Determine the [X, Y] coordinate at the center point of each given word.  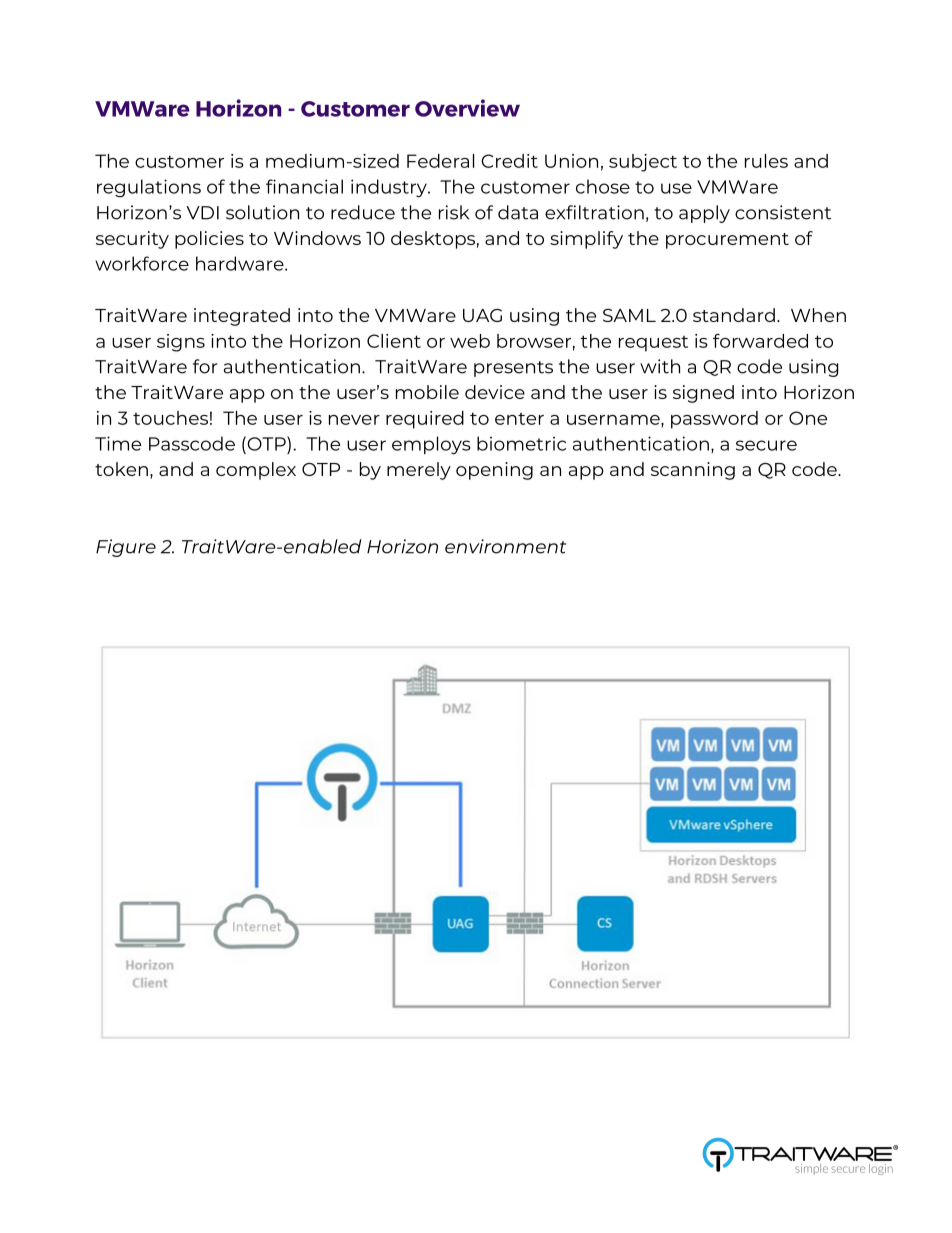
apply [704, 214]
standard [734, 315]
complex [256, 471]
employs [431, 445]
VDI [202, 213]
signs [181, 343]
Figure [126, 548]
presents [513, 369]
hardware [241, 263]
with [660, 366]
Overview [467, 108]
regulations [149, 188]
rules [766, 161]
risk [454, 212]
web [470, 341]
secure [766, 445]
